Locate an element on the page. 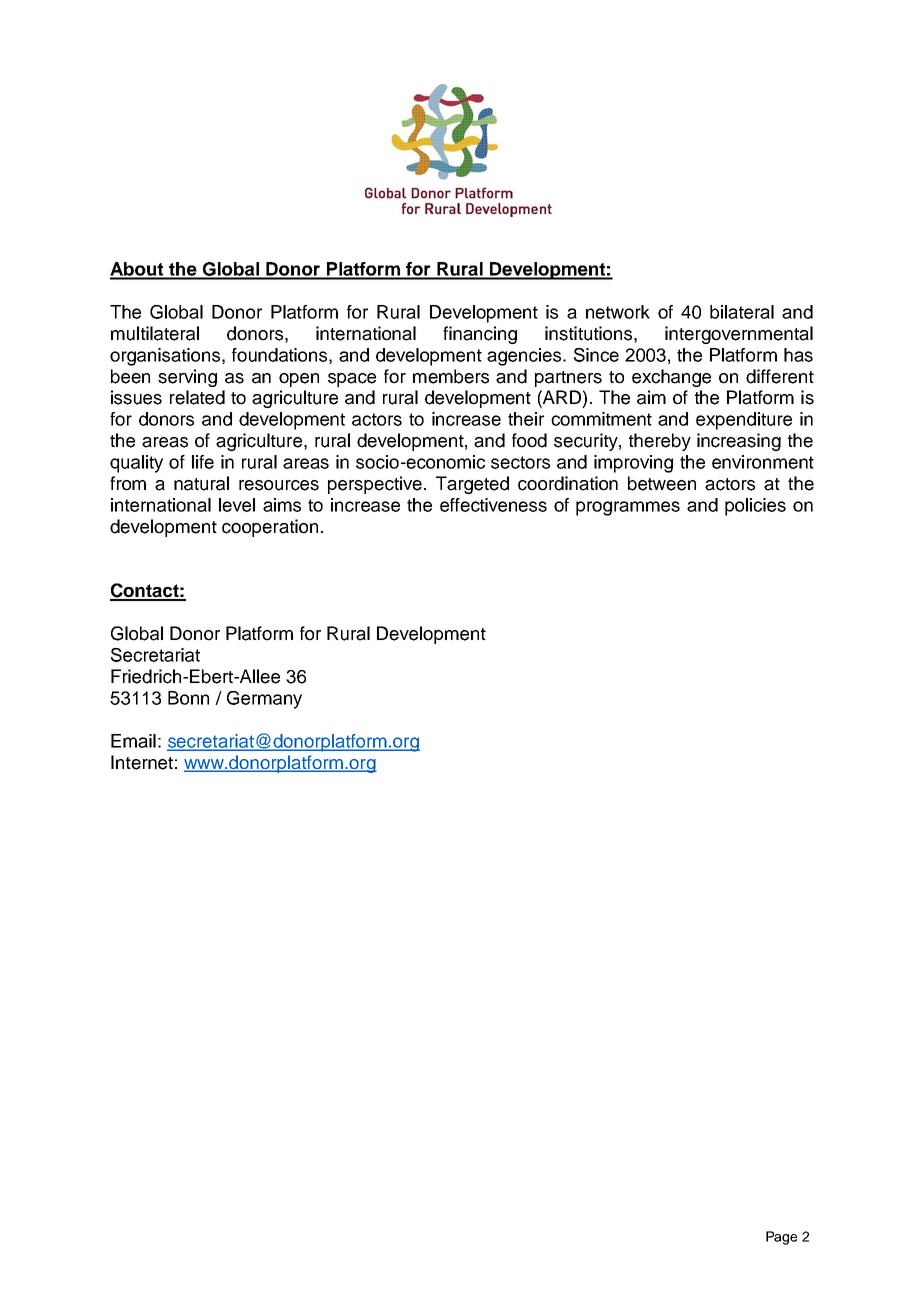 Image resolution: width=924 pixels, height=1308 pixels. programmes is located at coordinates (628, 508).
